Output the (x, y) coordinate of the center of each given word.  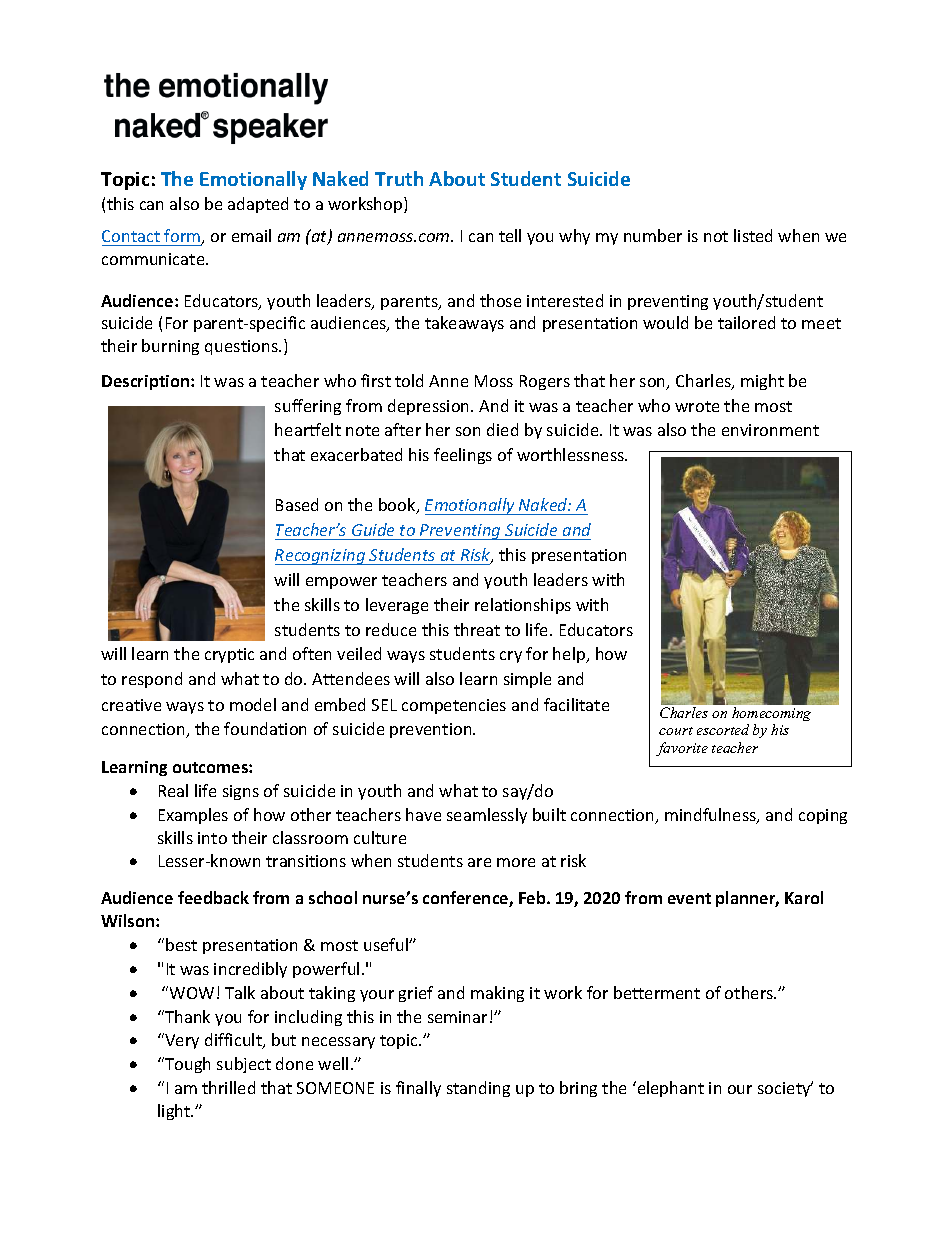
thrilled (228, 1087)
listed (753, 235)
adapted (258, 205)
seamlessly (487, 816)
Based (297, 504)
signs (241, 792)
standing (478, 1089)
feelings (463, 456)
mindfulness (711, 816)
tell (510, 235)
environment (770, 430)
